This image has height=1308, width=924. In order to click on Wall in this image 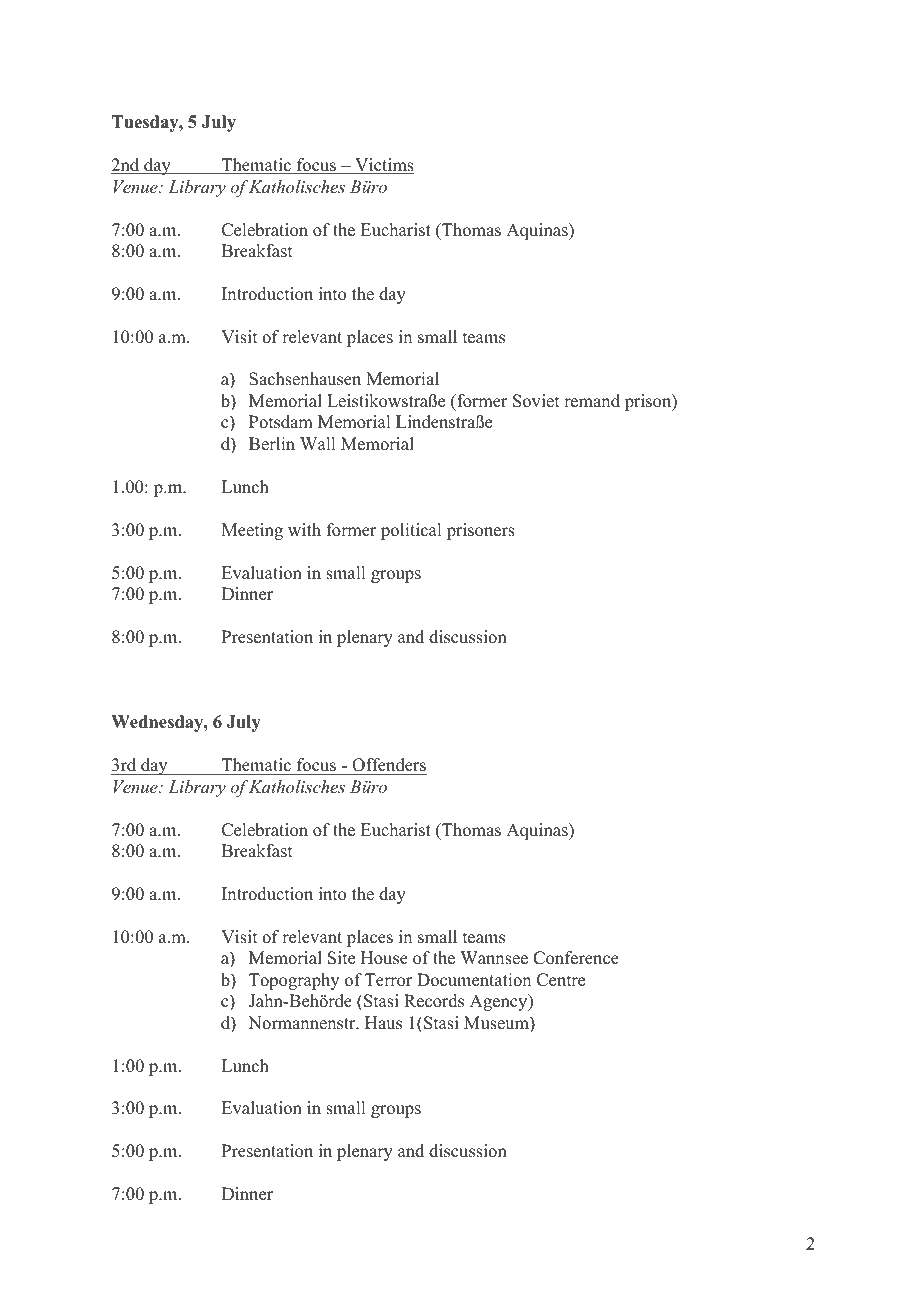, I will do `click(317, 443)`.
